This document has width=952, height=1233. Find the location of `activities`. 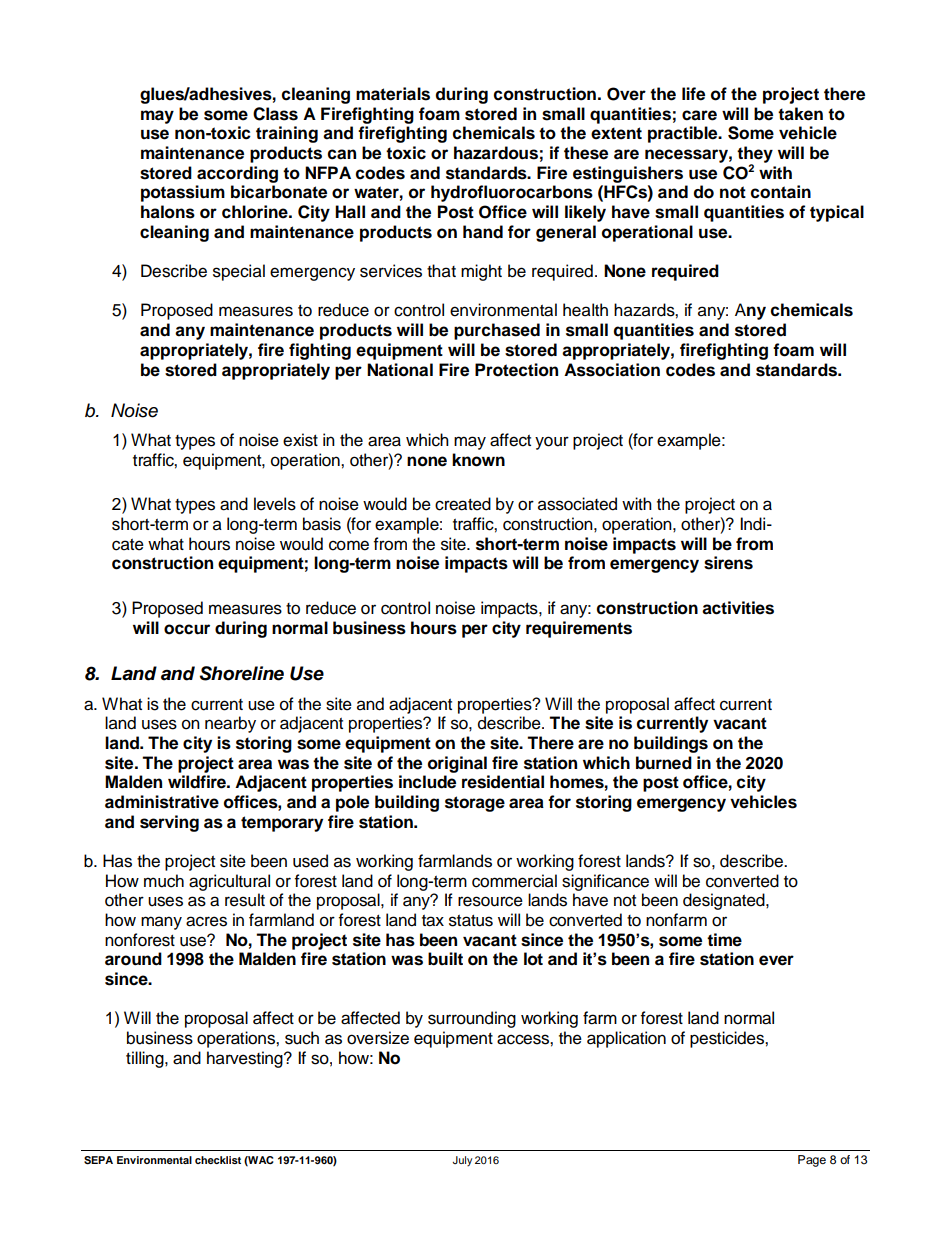

activities is located at coordinates (738, 608).
